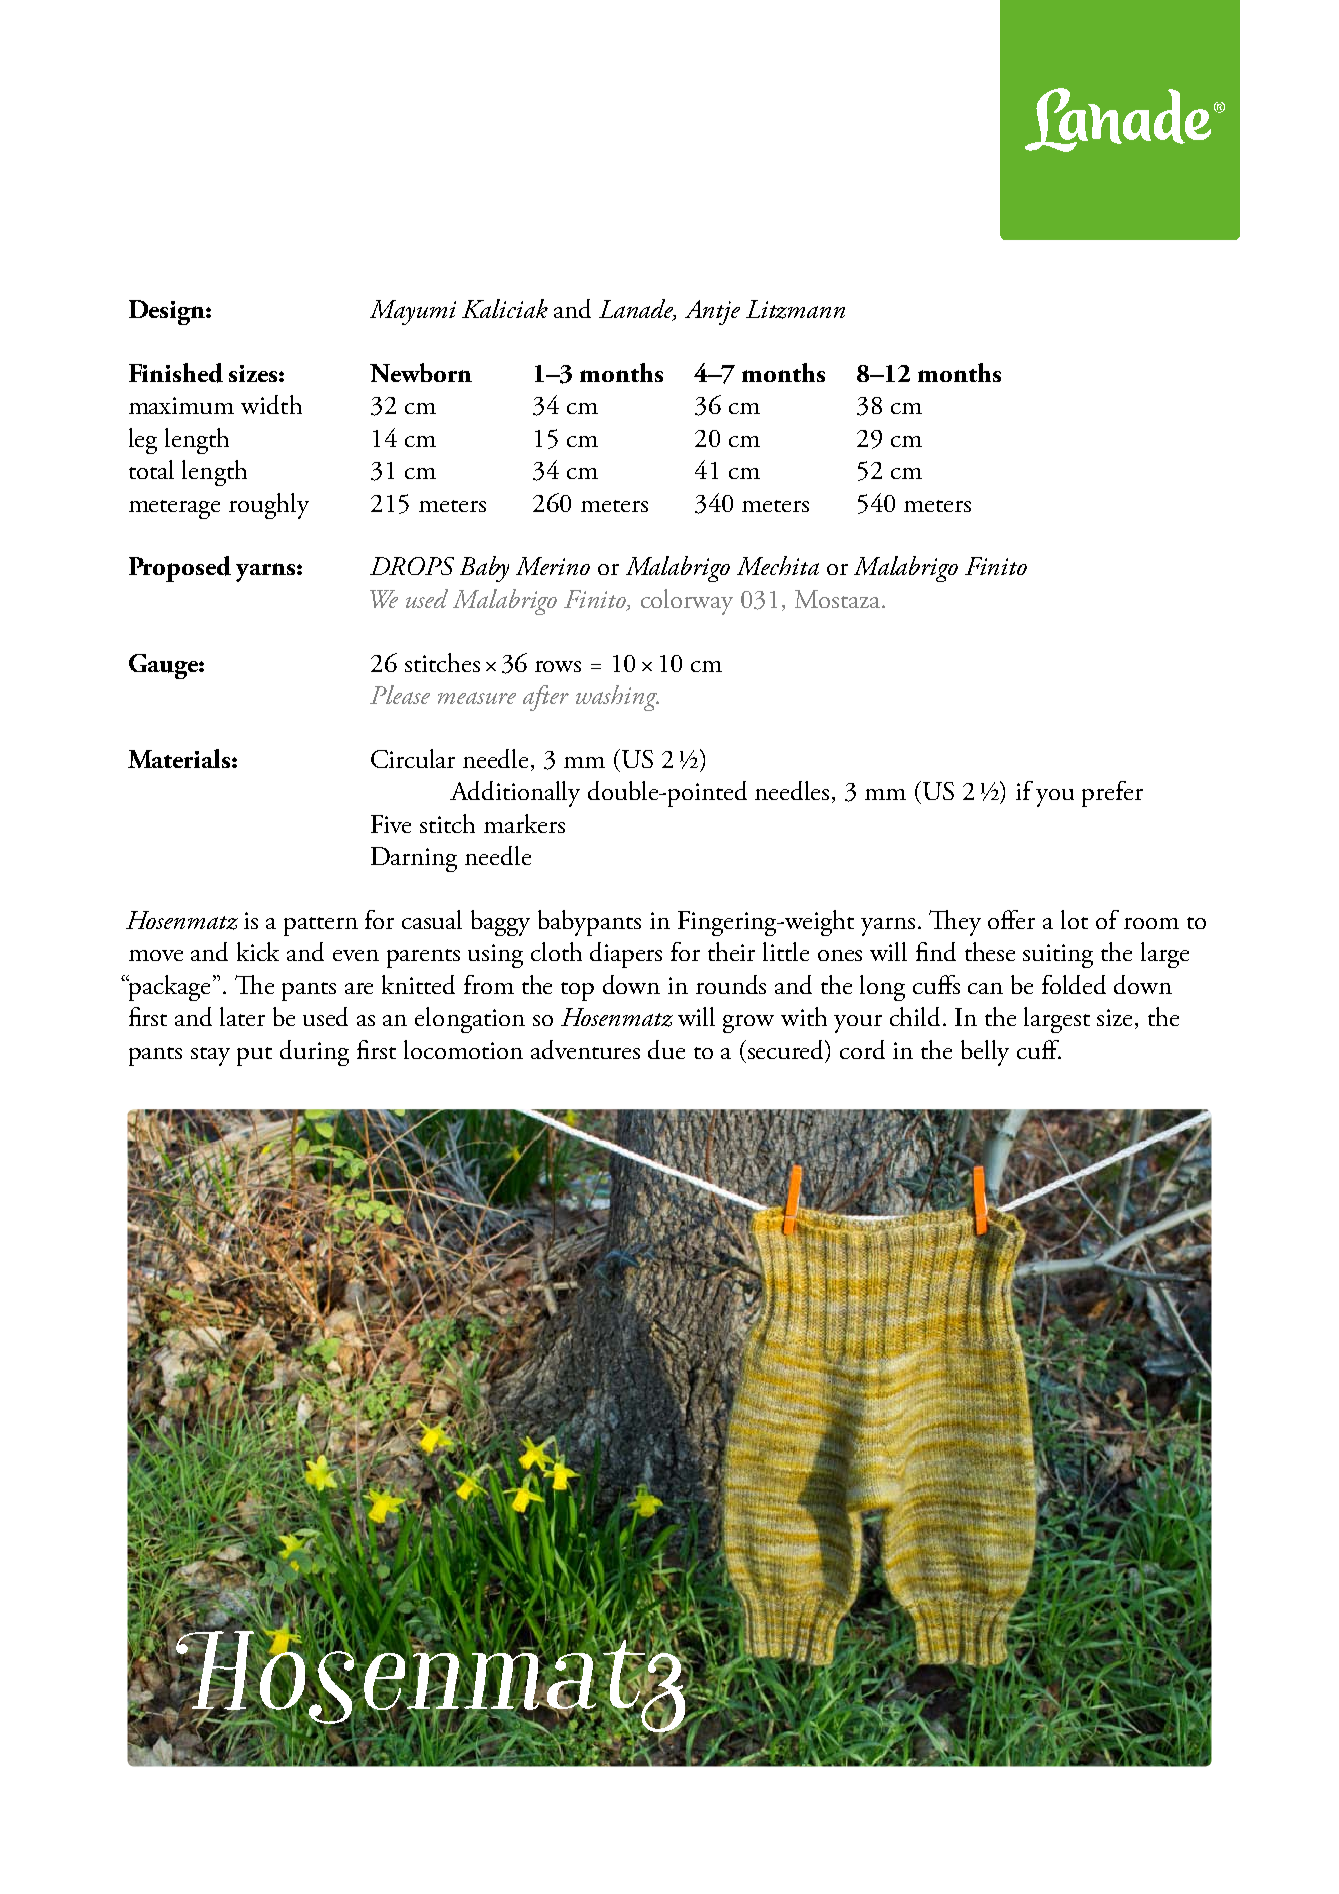 Image resolution: width=1339 pixels, height=1894 pixels. What do you see at coordinates (391, 824) in the document?
I see `Five` at bounding box center [391, 824].
